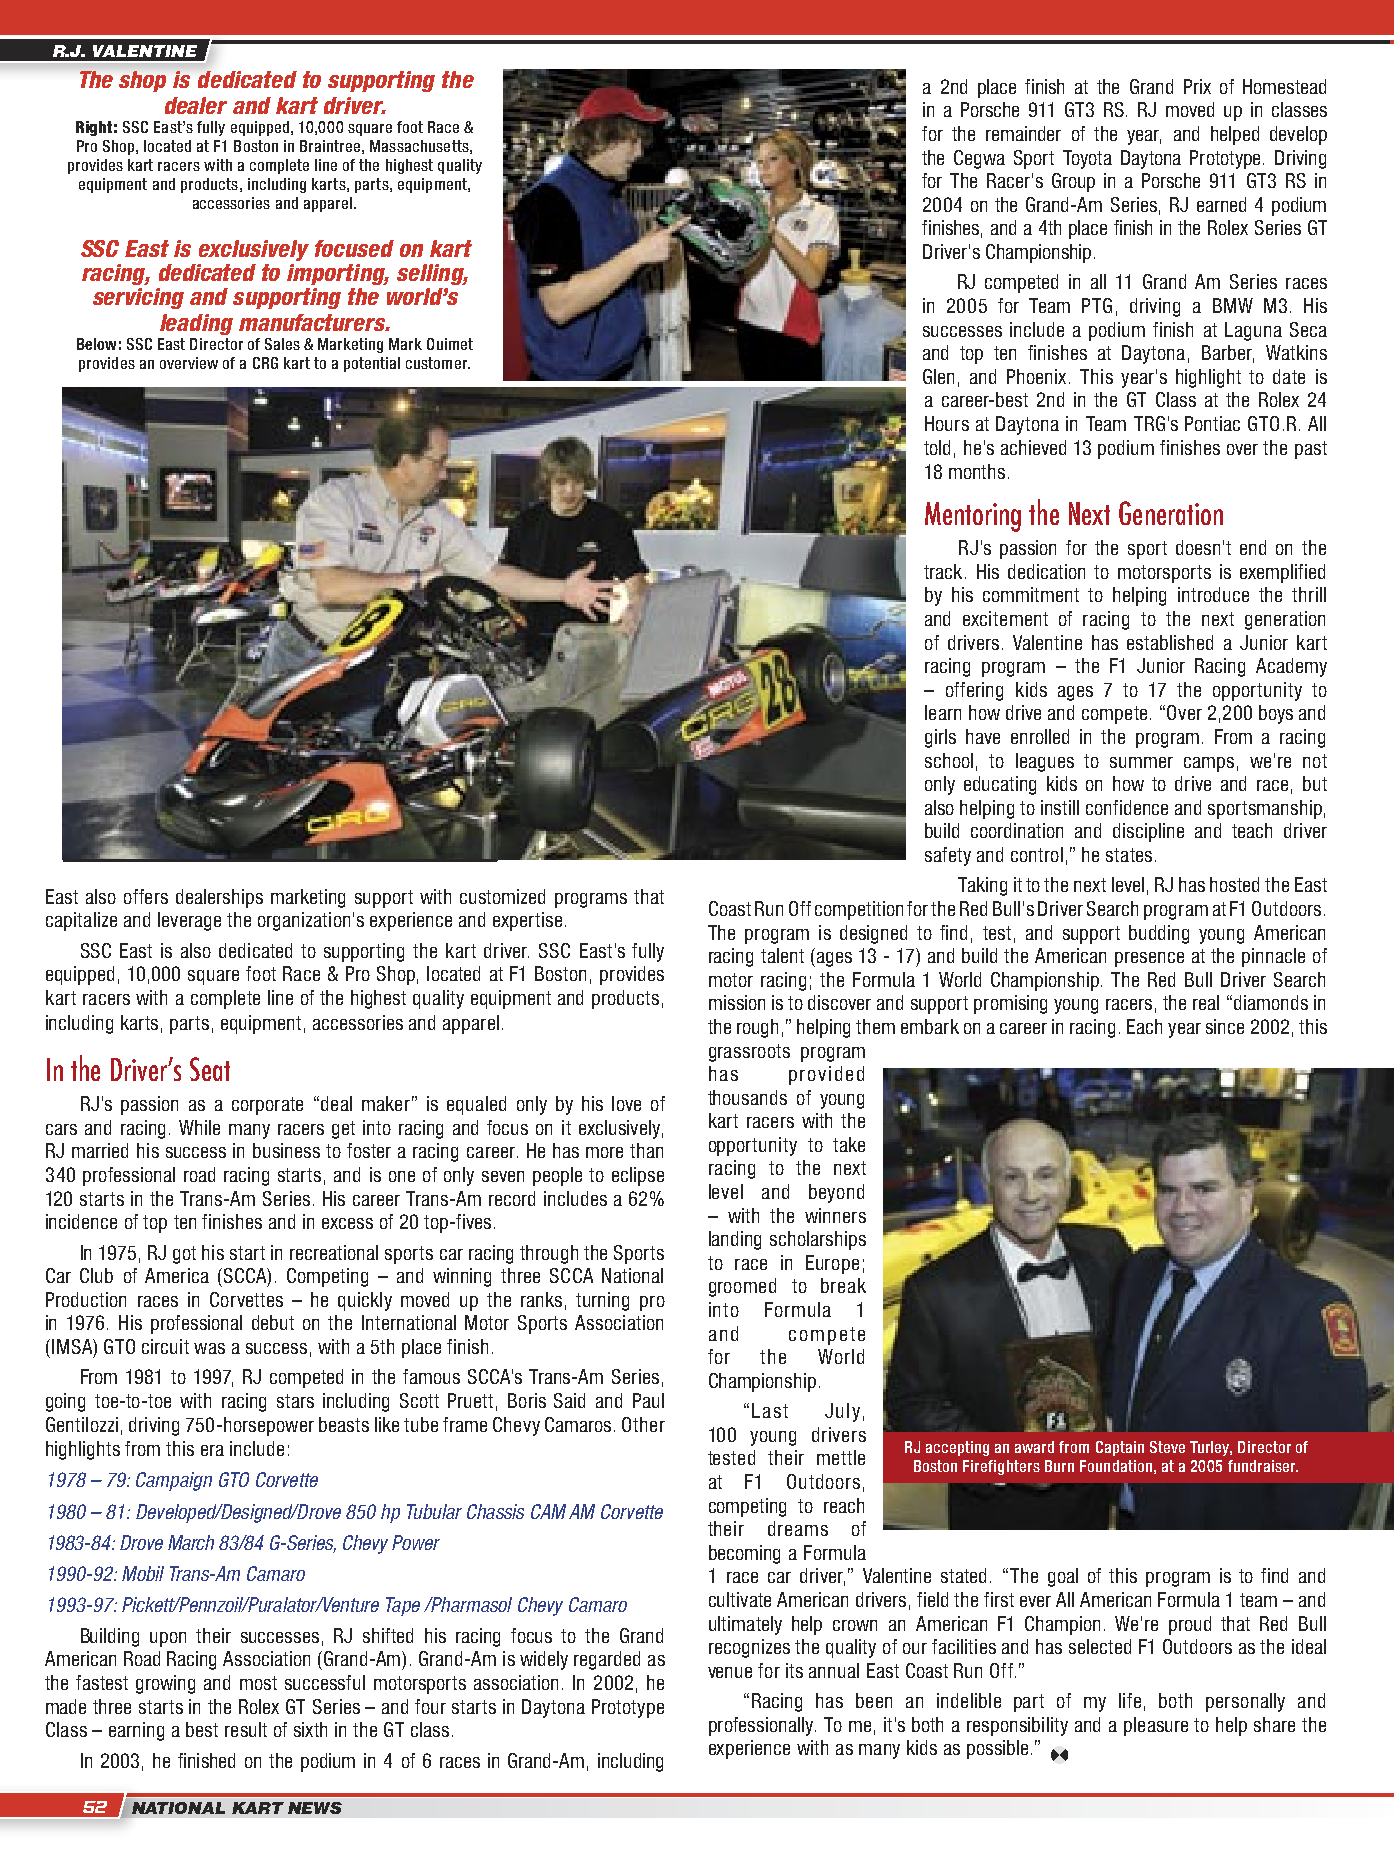  What do you see at coordinates (138, 298) in the image?
I see `servicing` at bounding box center [138, 298].
